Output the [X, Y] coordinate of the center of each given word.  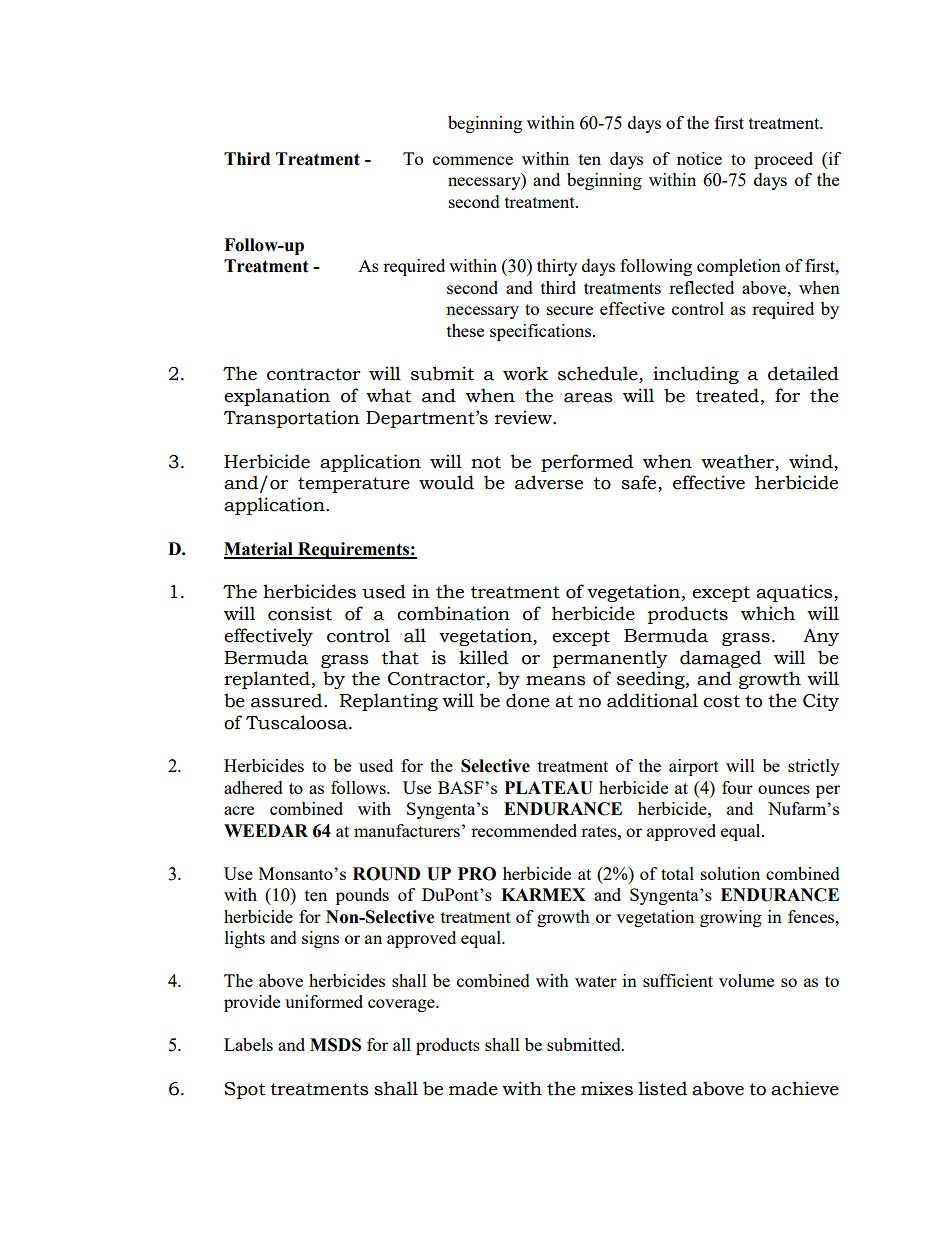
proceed [783, 160]
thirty [557, 267]
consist [300, 613]
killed [483, 657]
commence [473, 160]
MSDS [335, 1045]
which [768, 613]
